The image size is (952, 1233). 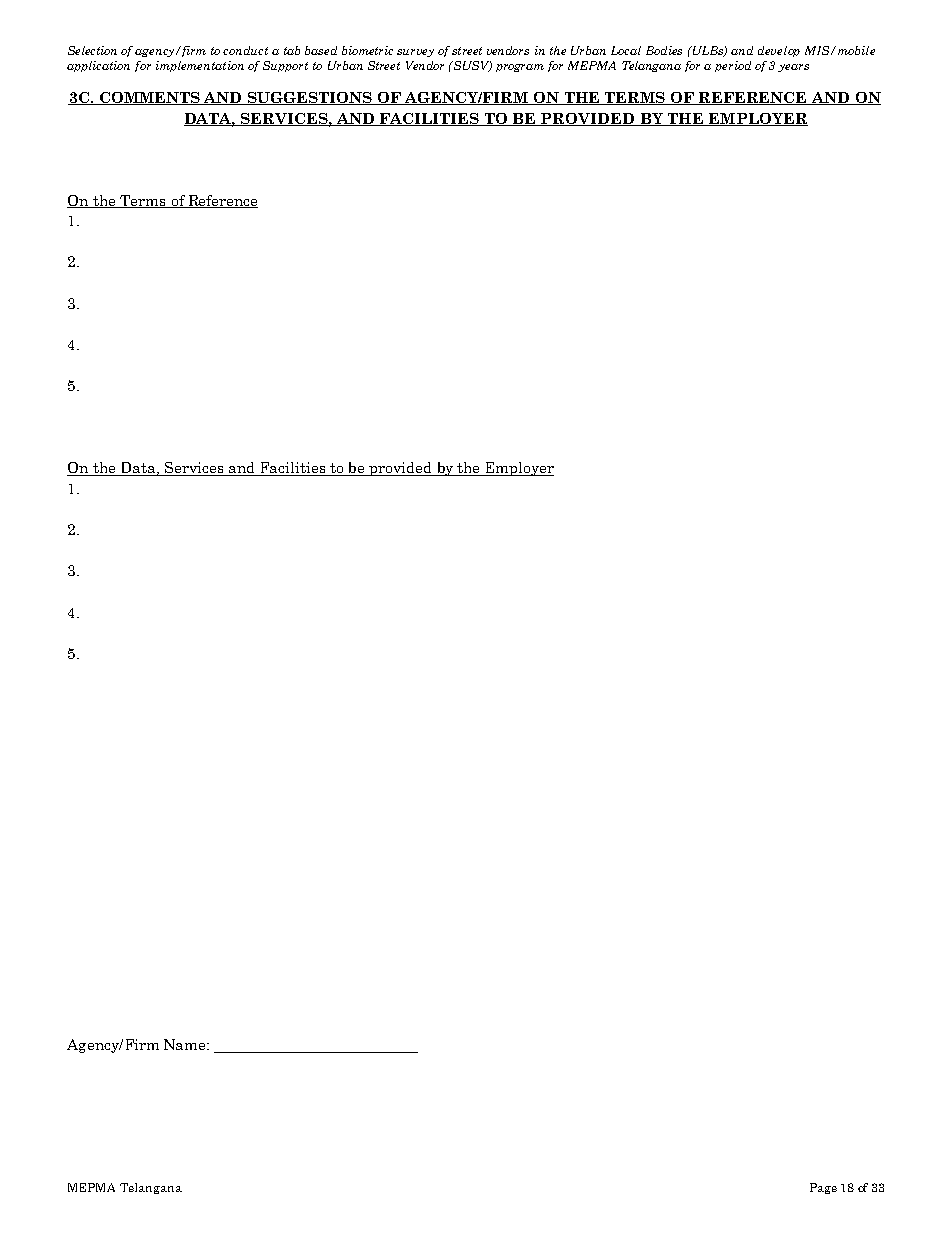 I want to click on COMMENTS, so click(x=149, y=98).
